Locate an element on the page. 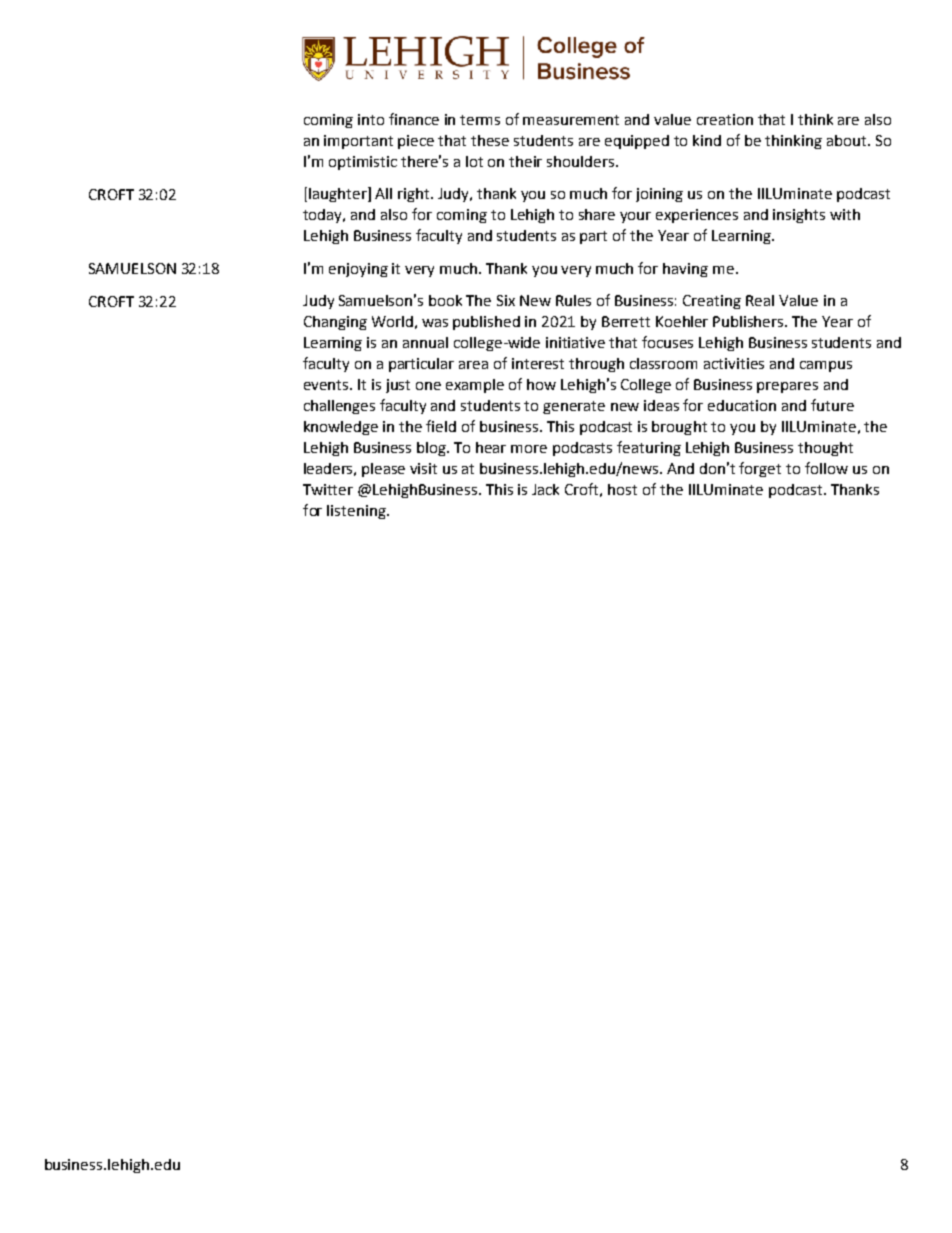 Image resolution: width=952 pixels, height=1233 pixels. through is located at coordinates (596, 365).
